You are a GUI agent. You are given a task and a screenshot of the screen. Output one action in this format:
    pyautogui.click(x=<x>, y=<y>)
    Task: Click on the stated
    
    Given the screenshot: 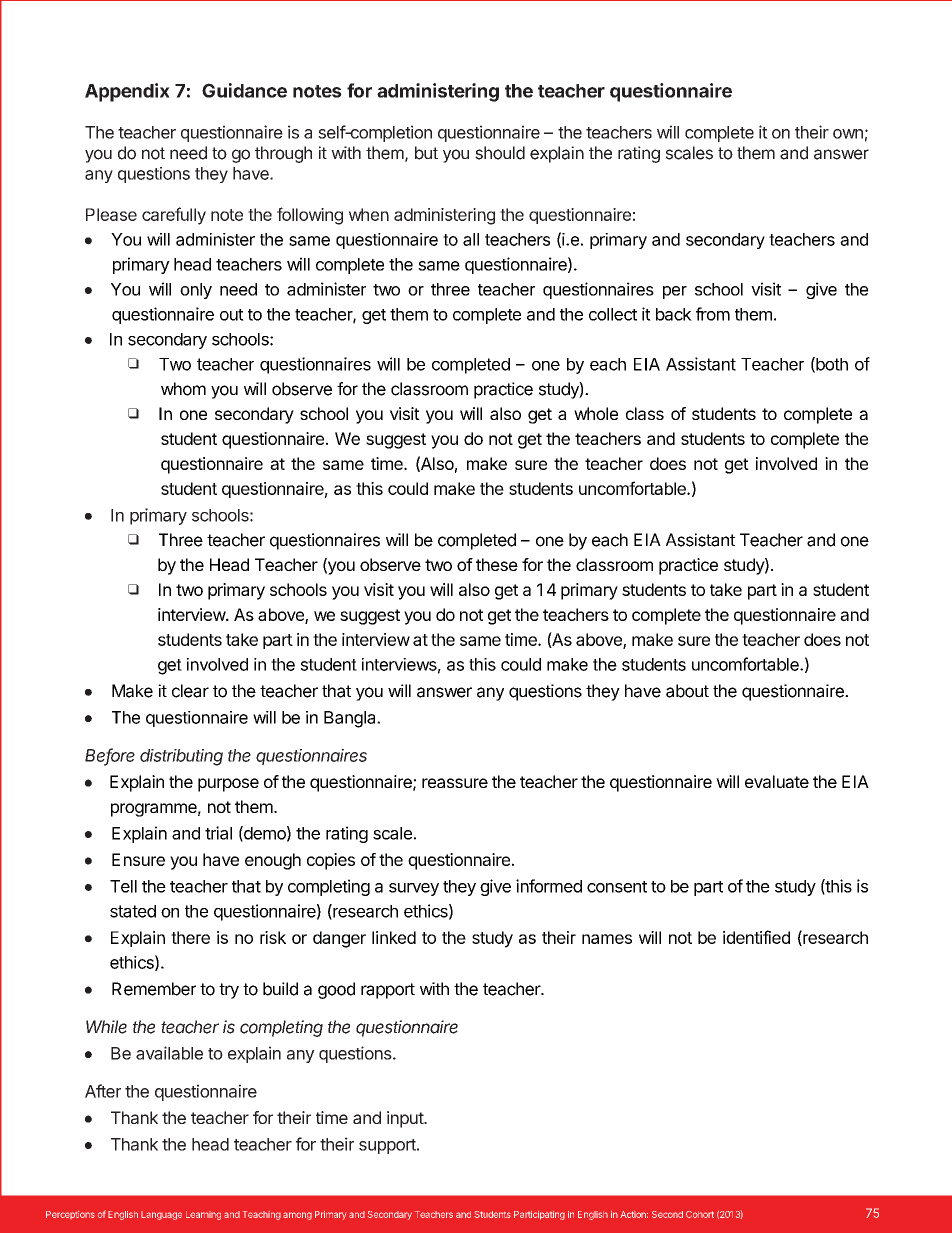 What is the action you would take?
    pyautogui.click(x=133, y=911)
